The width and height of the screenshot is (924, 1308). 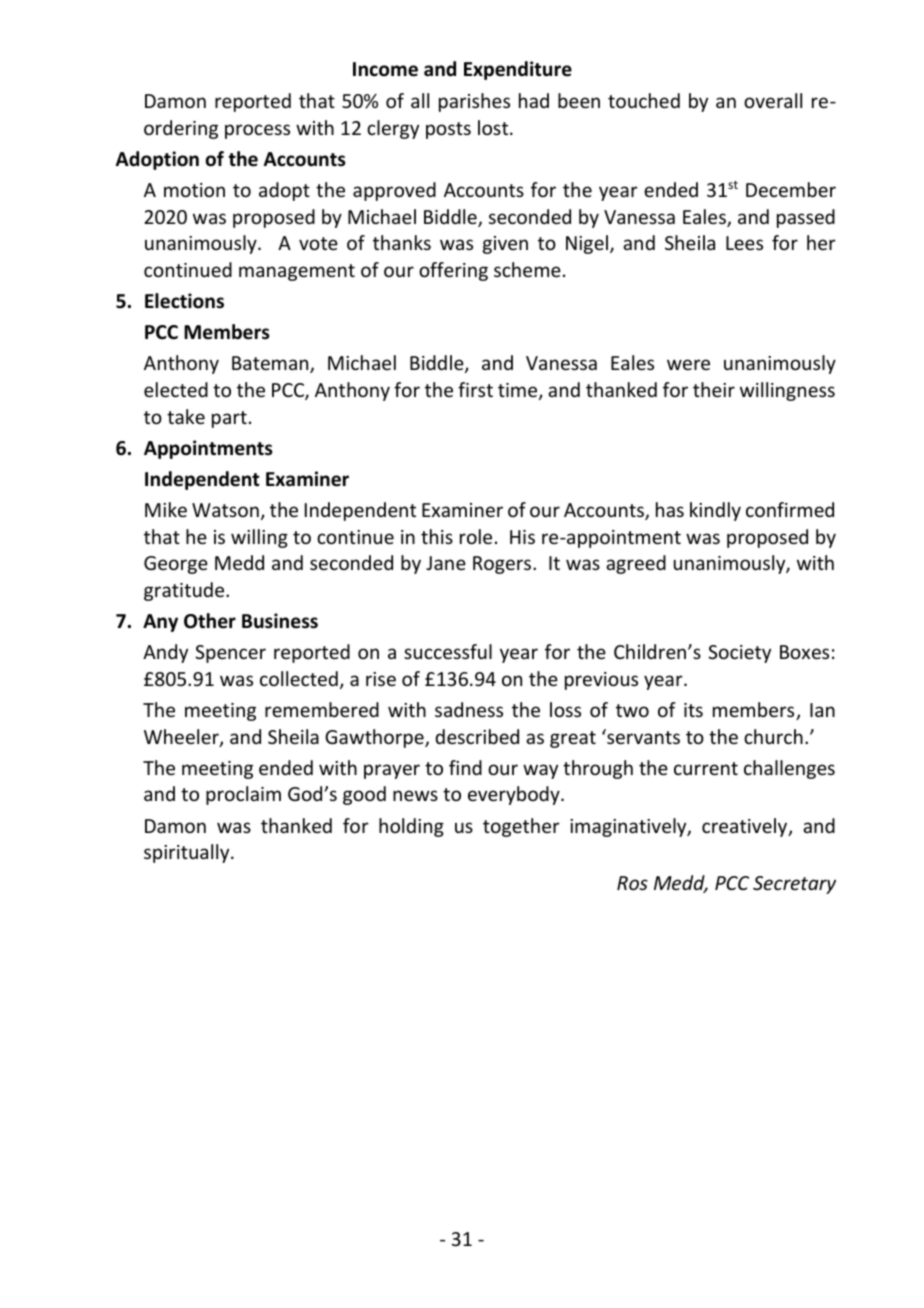 I want to click on together, so click(x=521, y=827).
